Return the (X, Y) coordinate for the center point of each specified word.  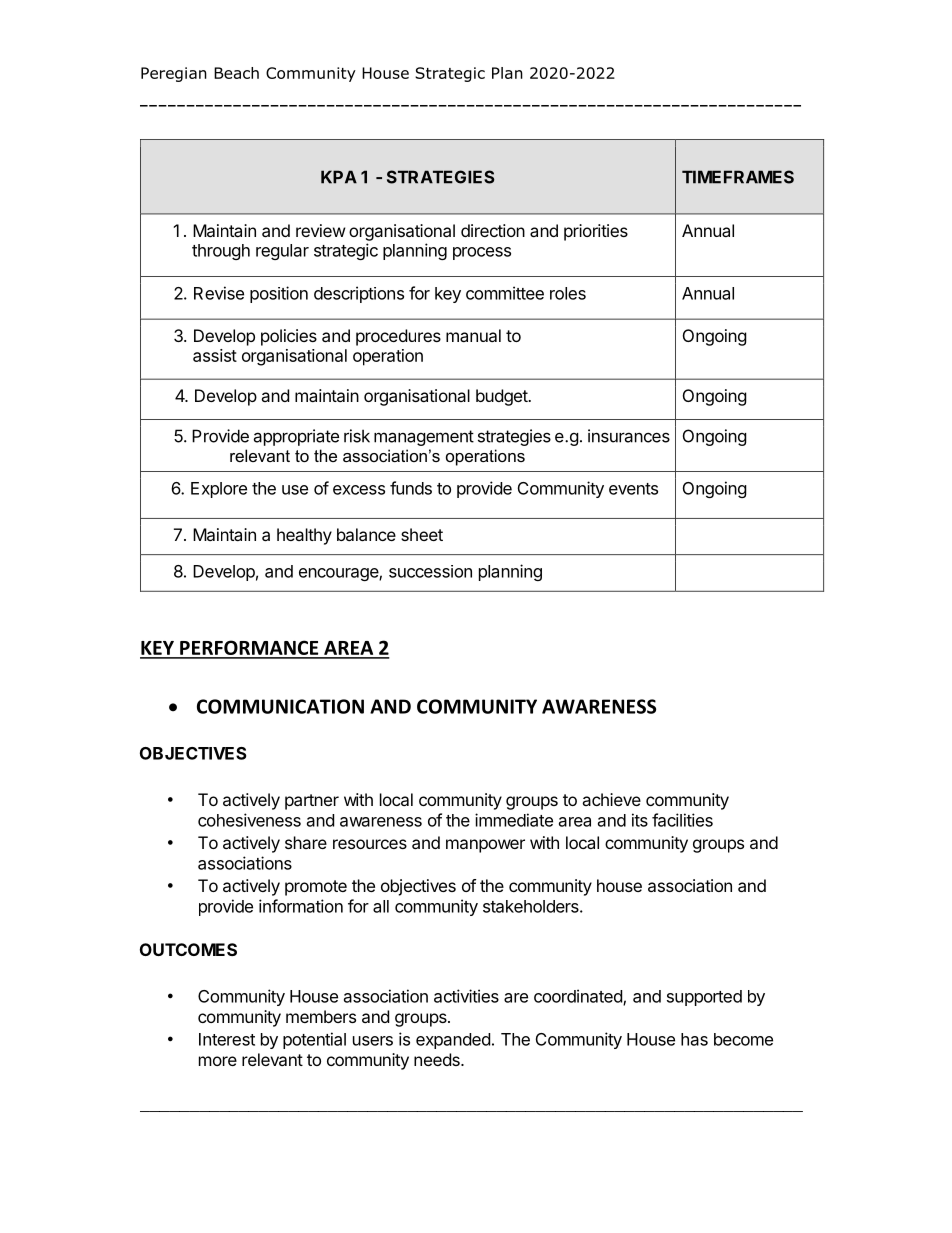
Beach (236, 73)
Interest (227, 1039)
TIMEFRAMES (738, 177)
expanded (453, 1041)
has (694, 1039)
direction (493, 230)
